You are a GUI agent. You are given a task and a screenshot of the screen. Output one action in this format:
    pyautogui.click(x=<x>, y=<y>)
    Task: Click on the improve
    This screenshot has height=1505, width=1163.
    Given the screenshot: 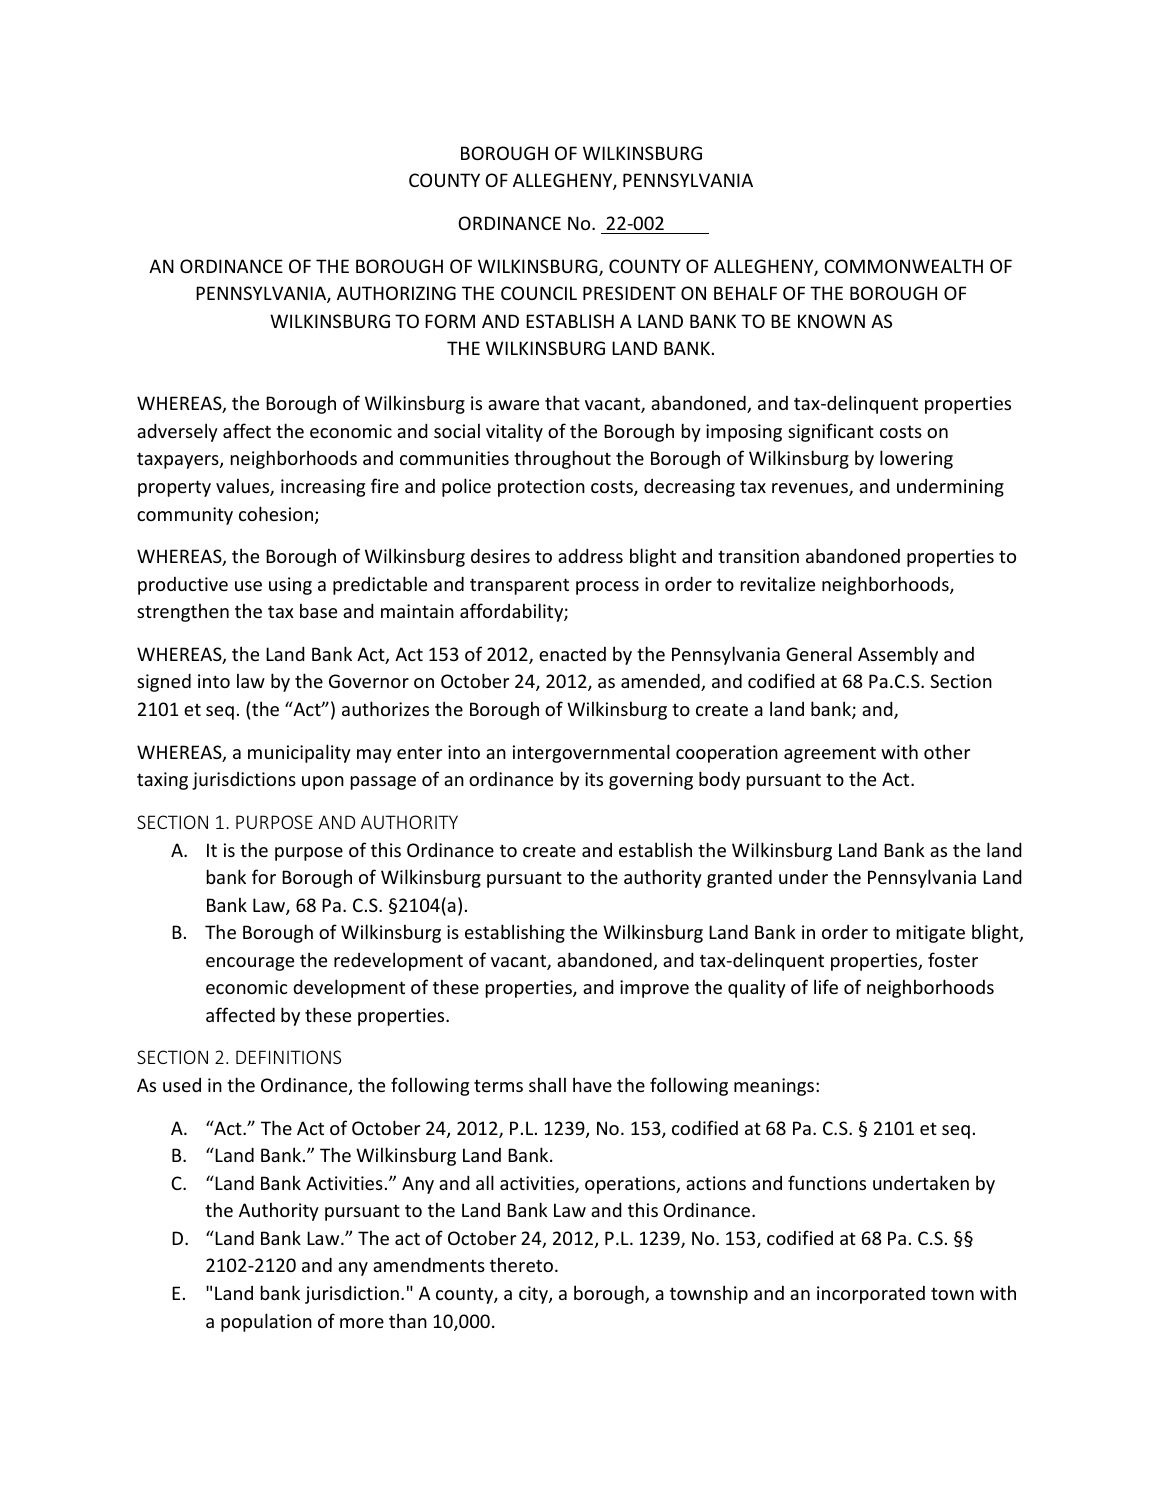 What is the action you would take?
    pyautogui.click(x=654, y=989)
